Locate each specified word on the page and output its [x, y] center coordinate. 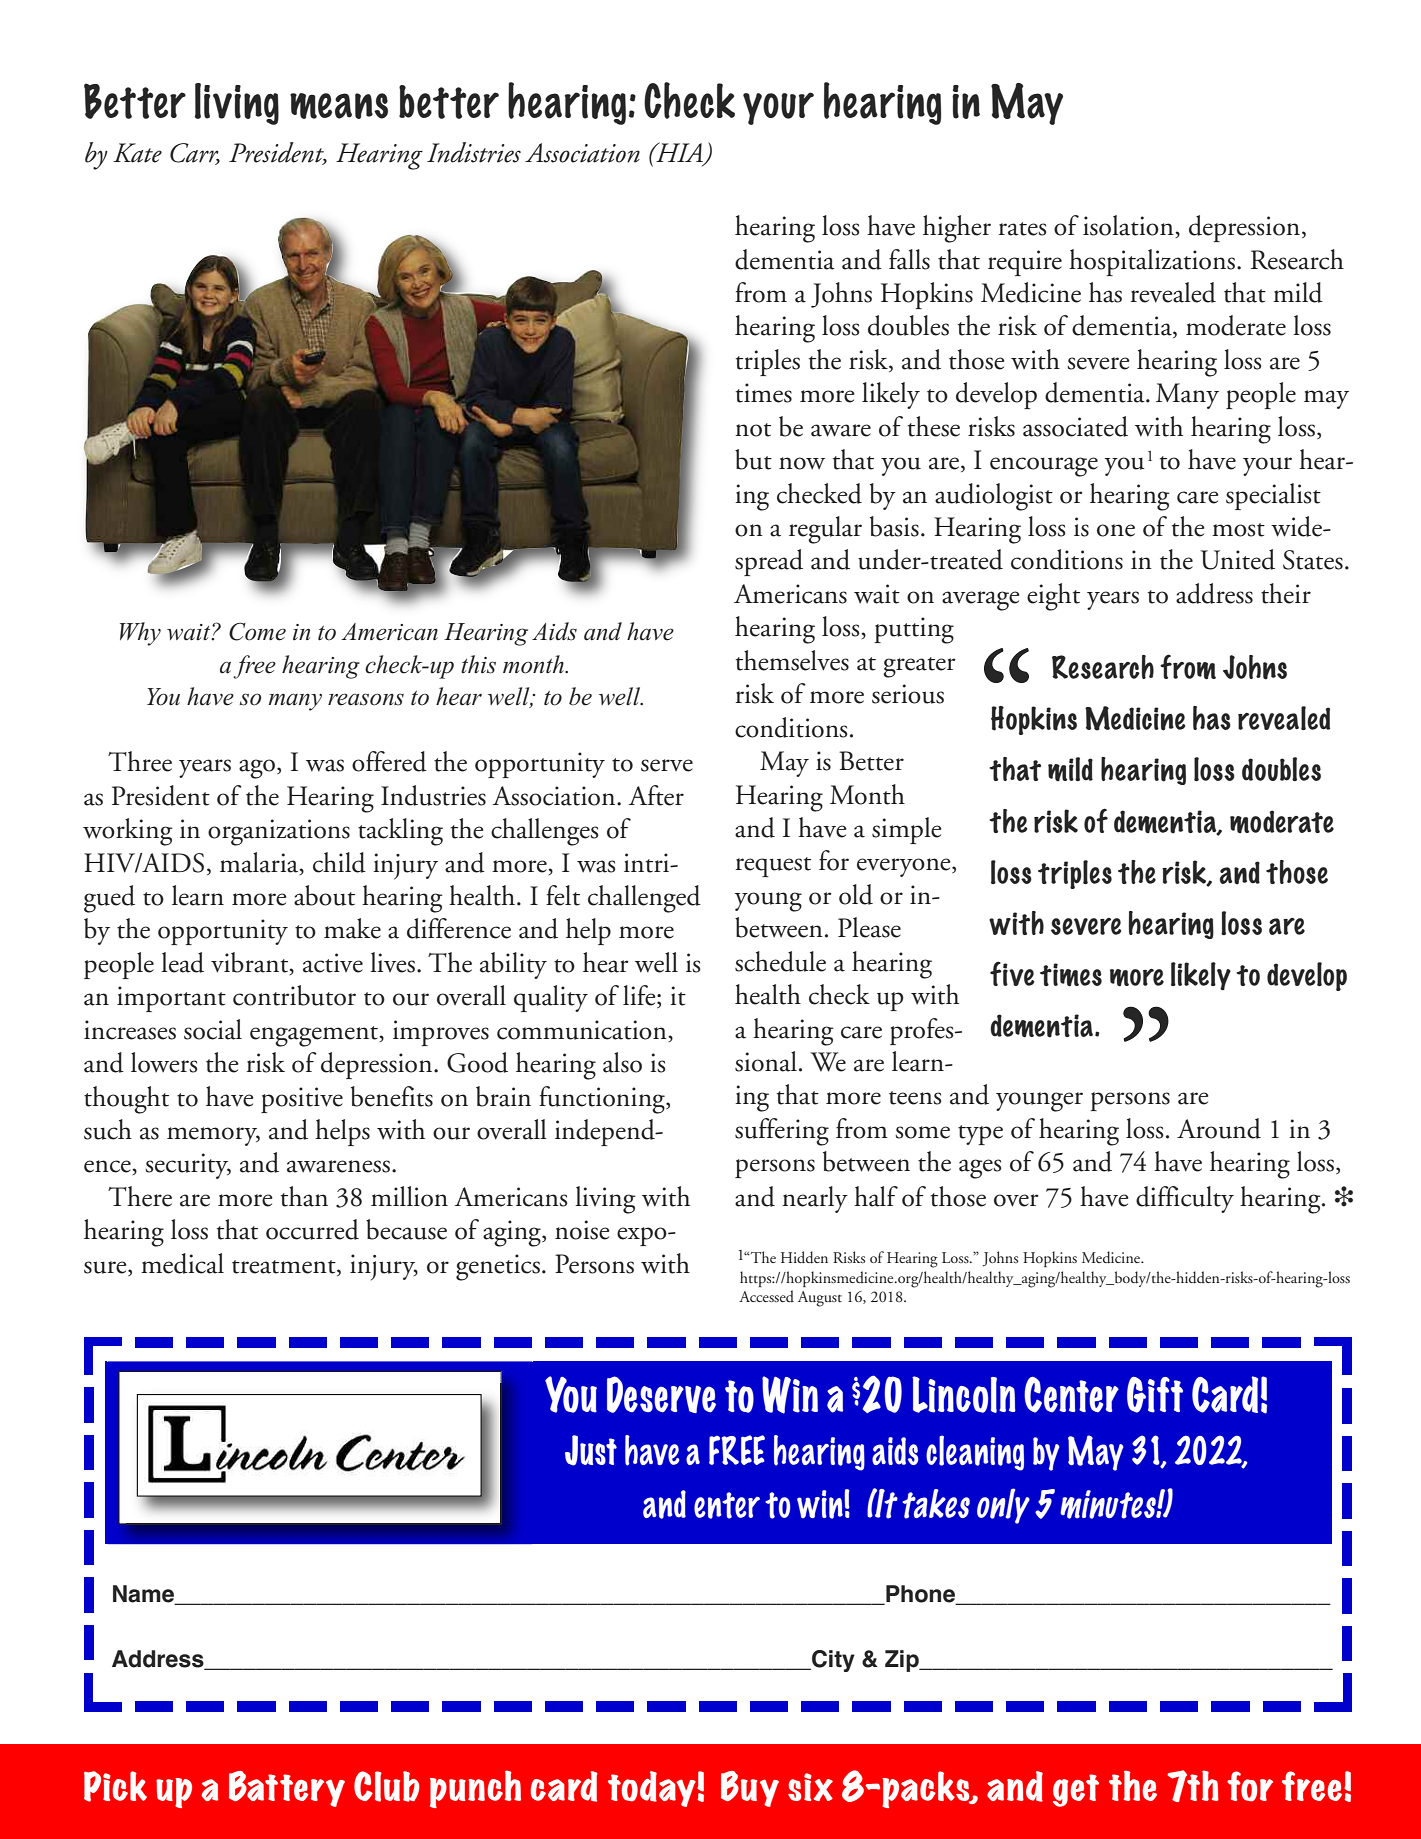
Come [257, 631]
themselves [792, 660]
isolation [1129, 226]
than [304, 1196]
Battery [287, 1789]
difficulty [1185, 1199]
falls [909, 259]
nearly [815, 1199]
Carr [195, 153]
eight [1053, 597]
